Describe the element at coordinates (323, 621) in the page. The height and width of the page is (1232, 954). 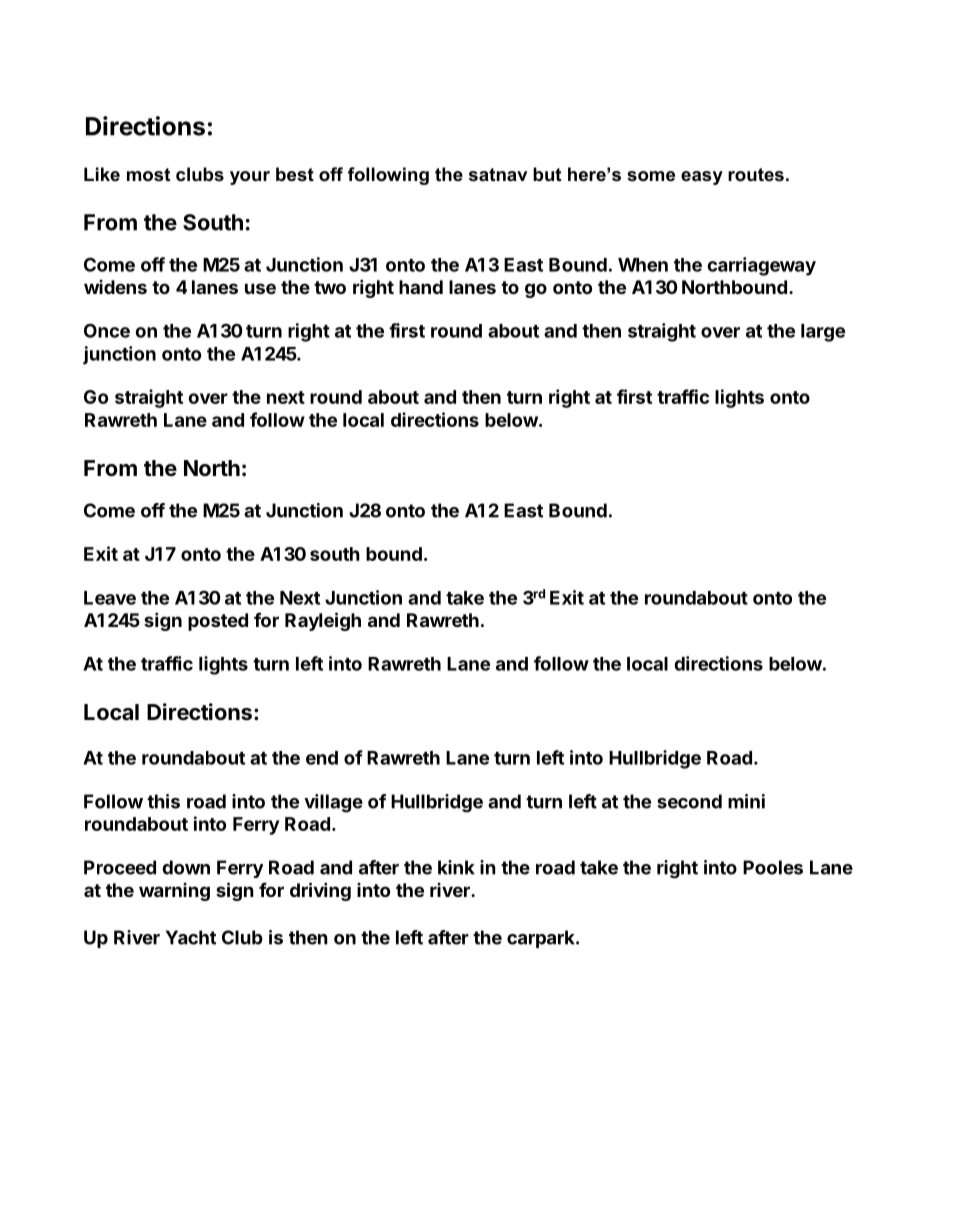
I see `Rayleigh` at that location.
